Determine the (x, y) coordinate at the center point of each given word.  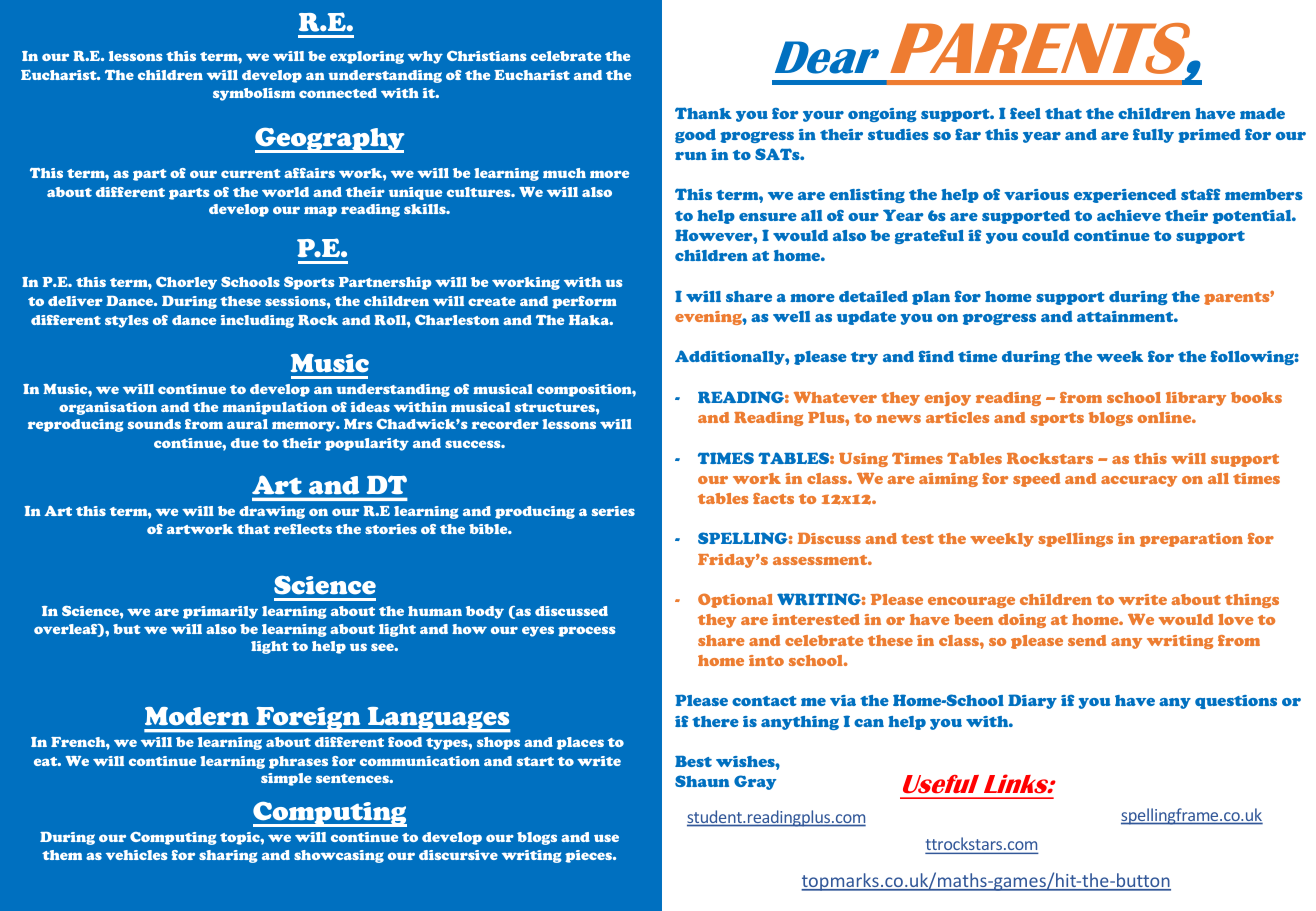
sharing (228, 856)
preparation (1191, 540)
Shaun (702, 781)
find (936, 356)
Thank (703, 113)
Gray (755, 782)
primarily (220, 612)
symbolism (254, 94)
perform (584, 302)
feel (1025, 113)
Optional (735, 600)
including (257, 321)
